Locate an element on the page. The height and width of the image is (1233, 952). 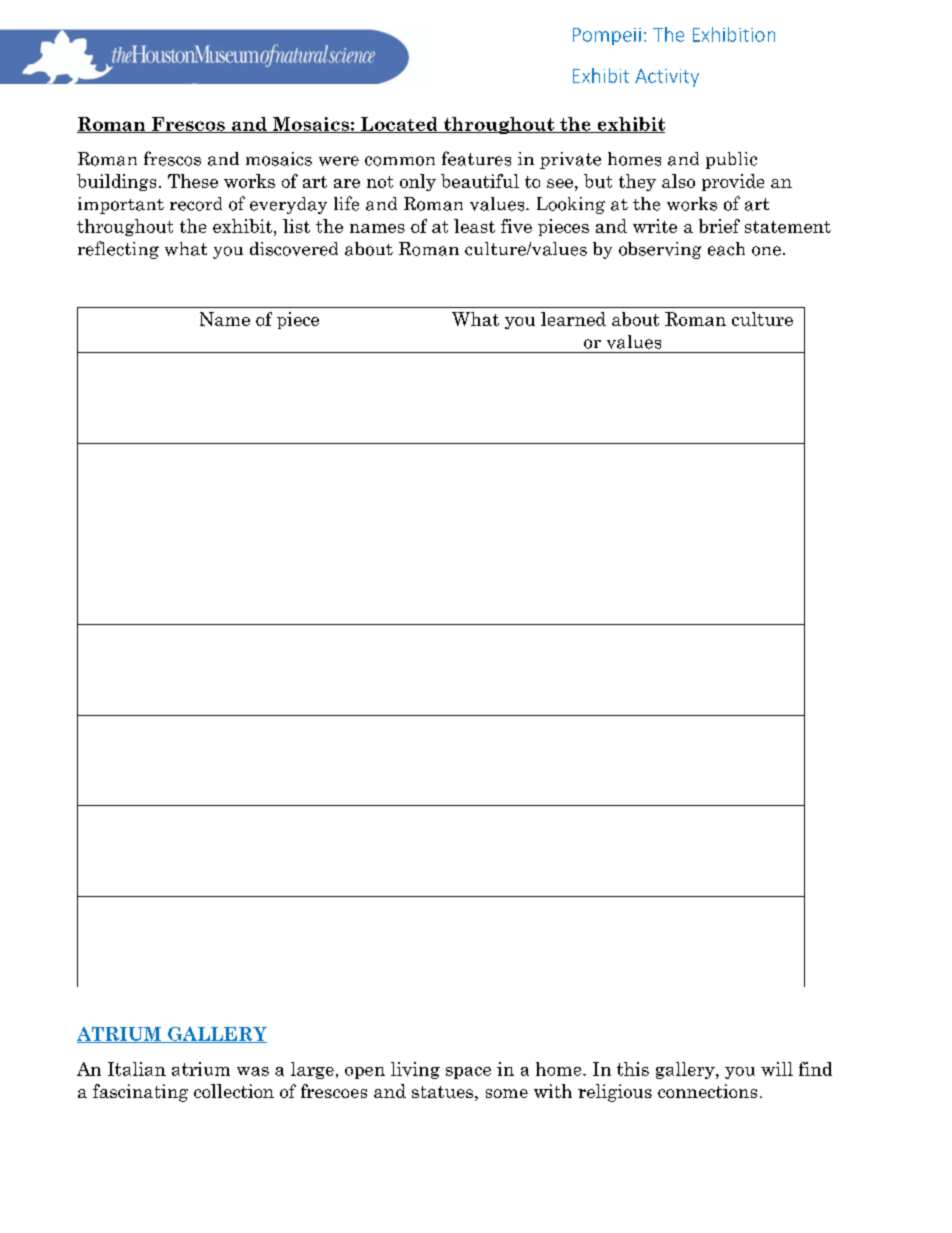
space is located at coordinates (468, 1073).
